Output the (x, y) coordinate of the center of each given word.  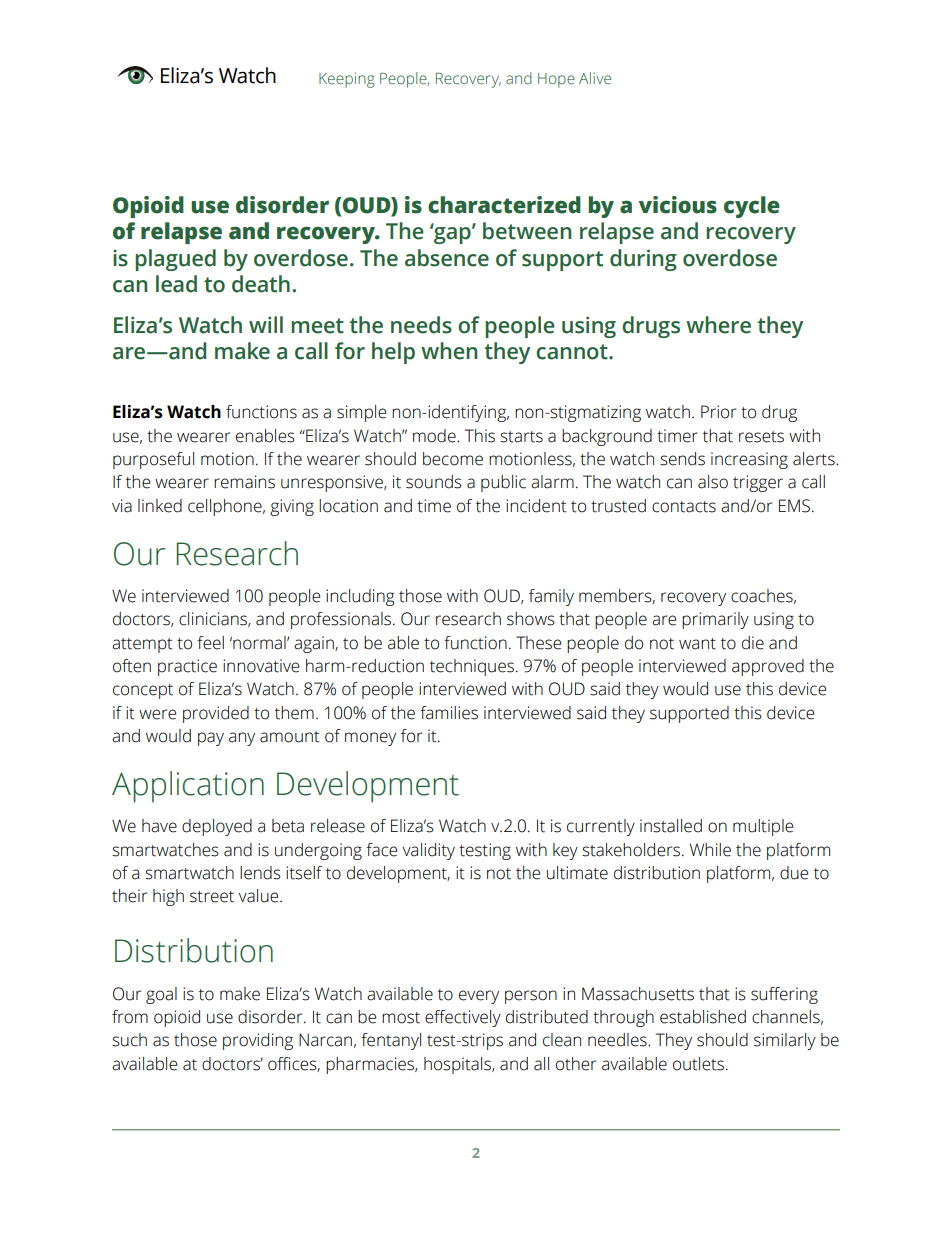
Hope (556, 80)
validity (428, 851)
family (551, 597)
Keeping (347, 80)
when (449, 351)
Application (188, 787)
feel (210, 643)
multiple (763, 827)
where (718, 325)
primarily (715, 620)
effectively (463, 1018)
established (703, 1017)
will (266, 324)
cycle (752, 207)
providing (258, 1041)
